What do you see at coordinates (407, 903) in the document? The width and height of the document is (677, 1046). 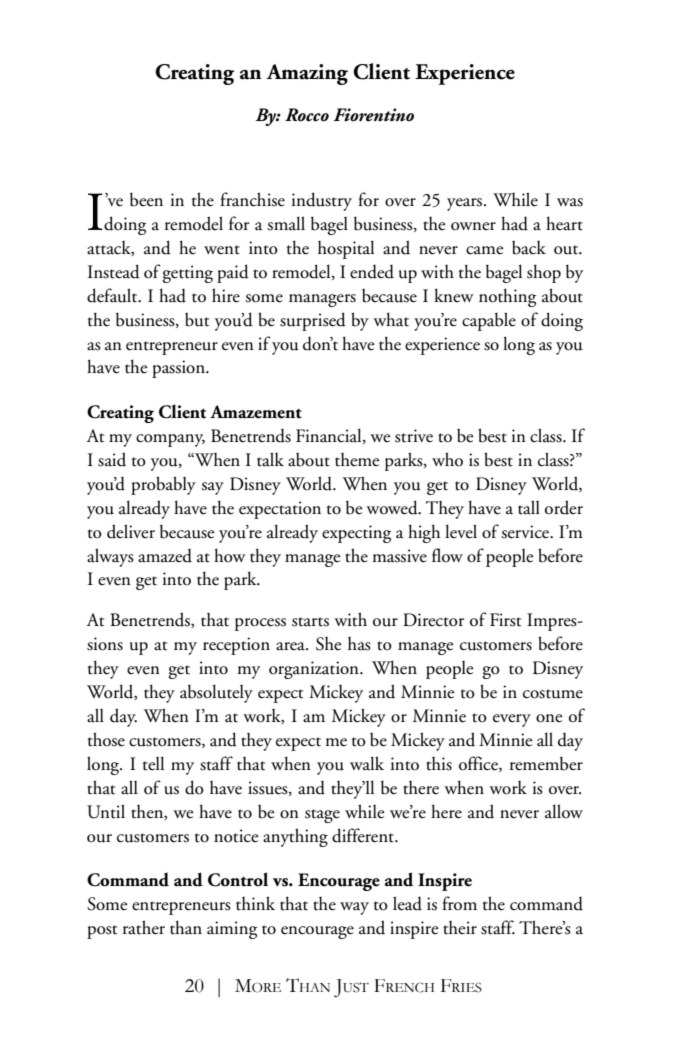 I see `lead` at bounding box center [407, 903].
